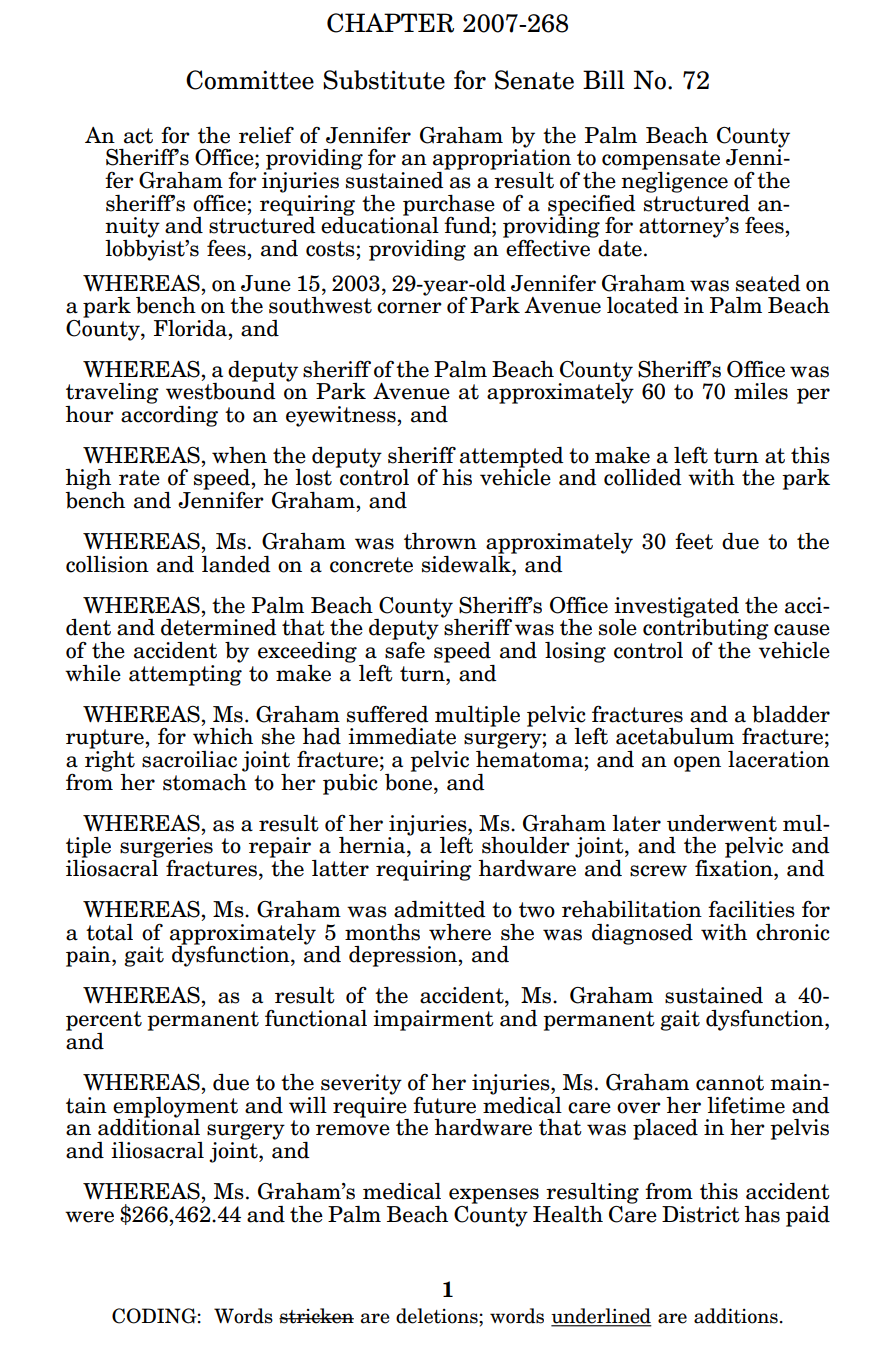 The height and width of the screenshot is (1367, 896). Describe the element at coordinates (643, 477) in the screenshot. I see `collided` at that location.
